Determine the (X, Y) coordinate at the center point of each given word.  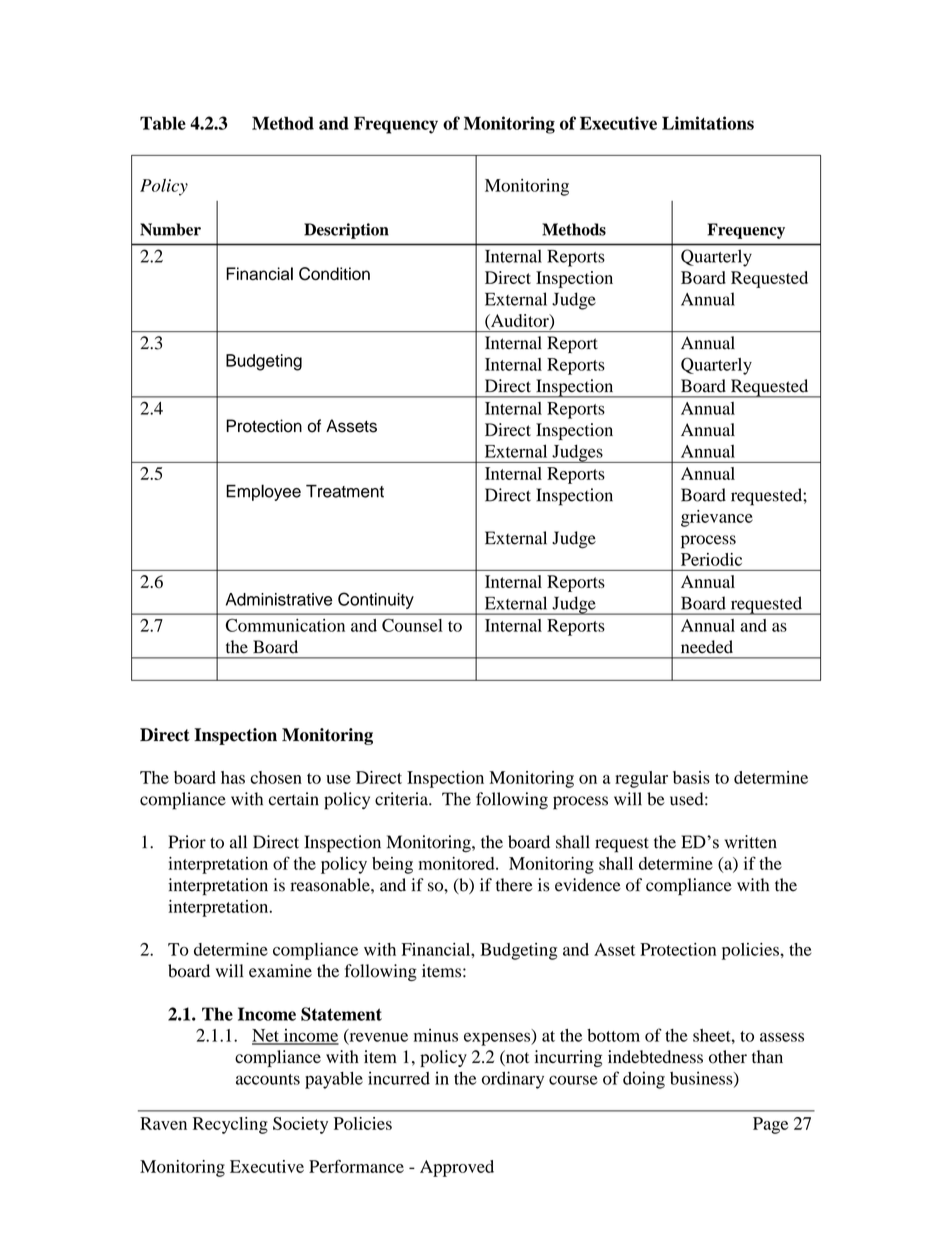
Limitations (708, 123)
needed (707, 647)
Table (163, 123)
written (750, 842)
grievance (717, 518)
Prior (187, 842)
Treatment (345, 491)
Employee (263, 492)
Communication (285, 625)
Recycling (230, 1125)
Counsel (412, 625)
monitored (457, 863)
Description (346, 231)
